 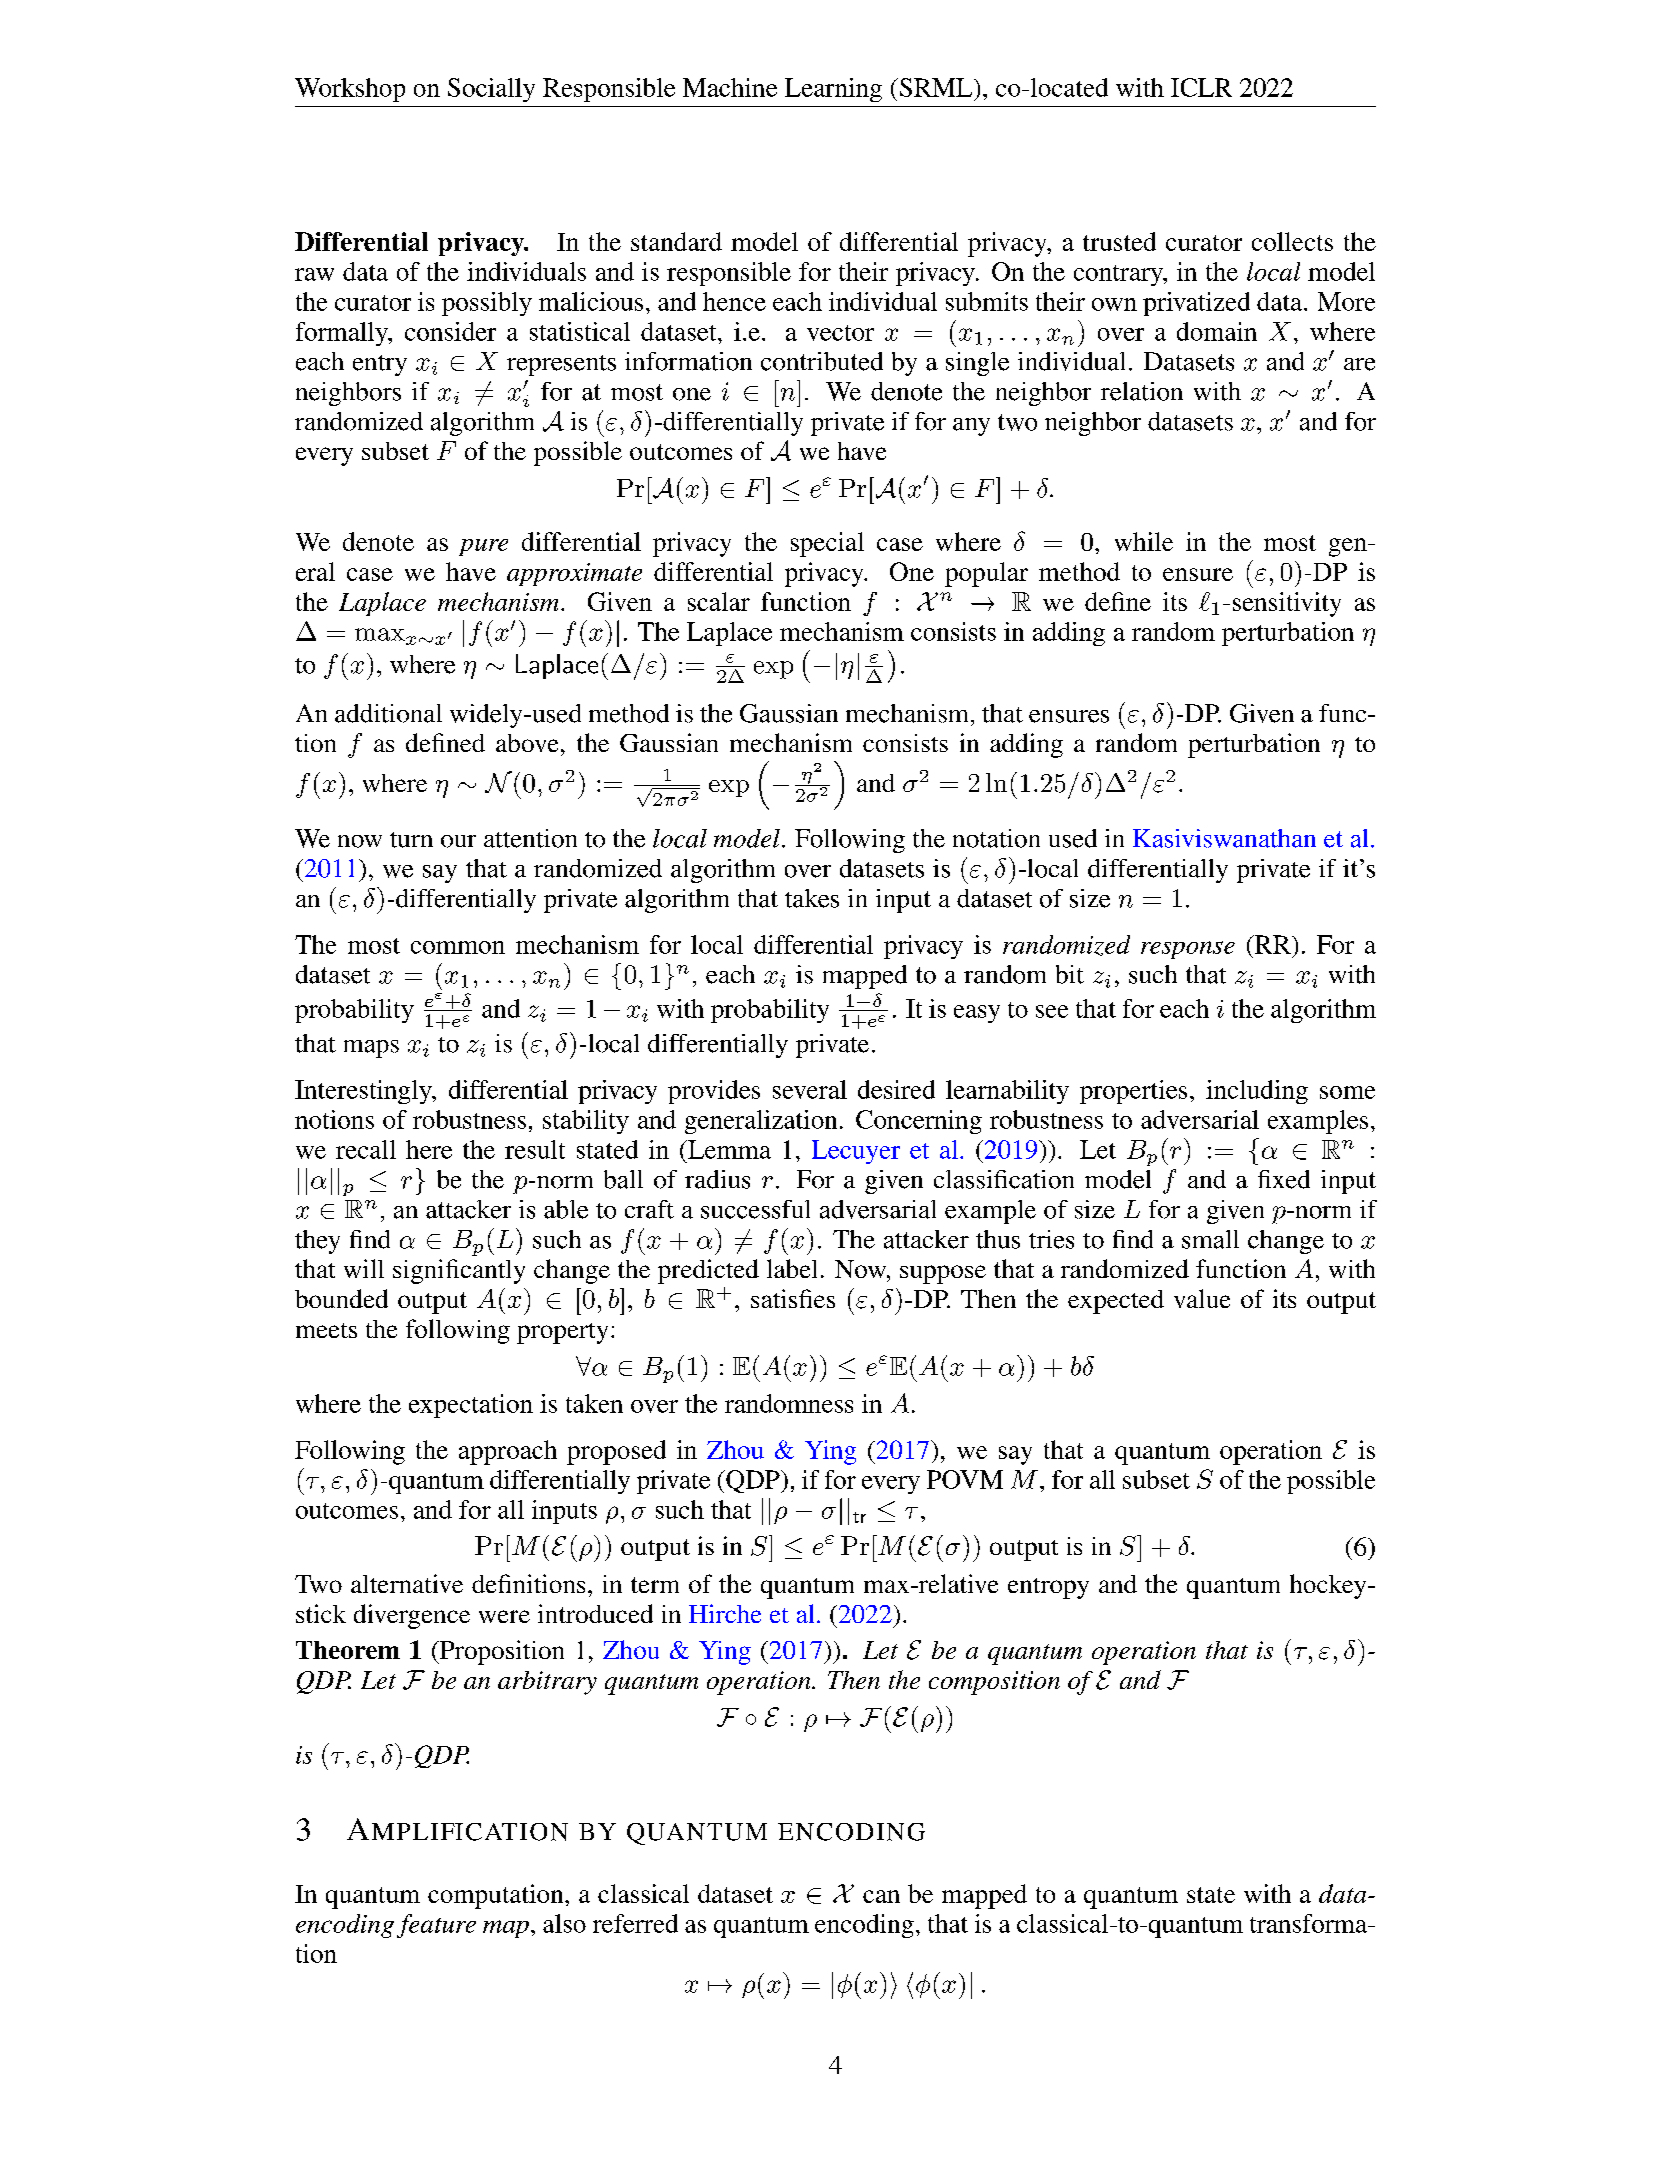 I want to click on desired, so click(x=896, y=1089).
